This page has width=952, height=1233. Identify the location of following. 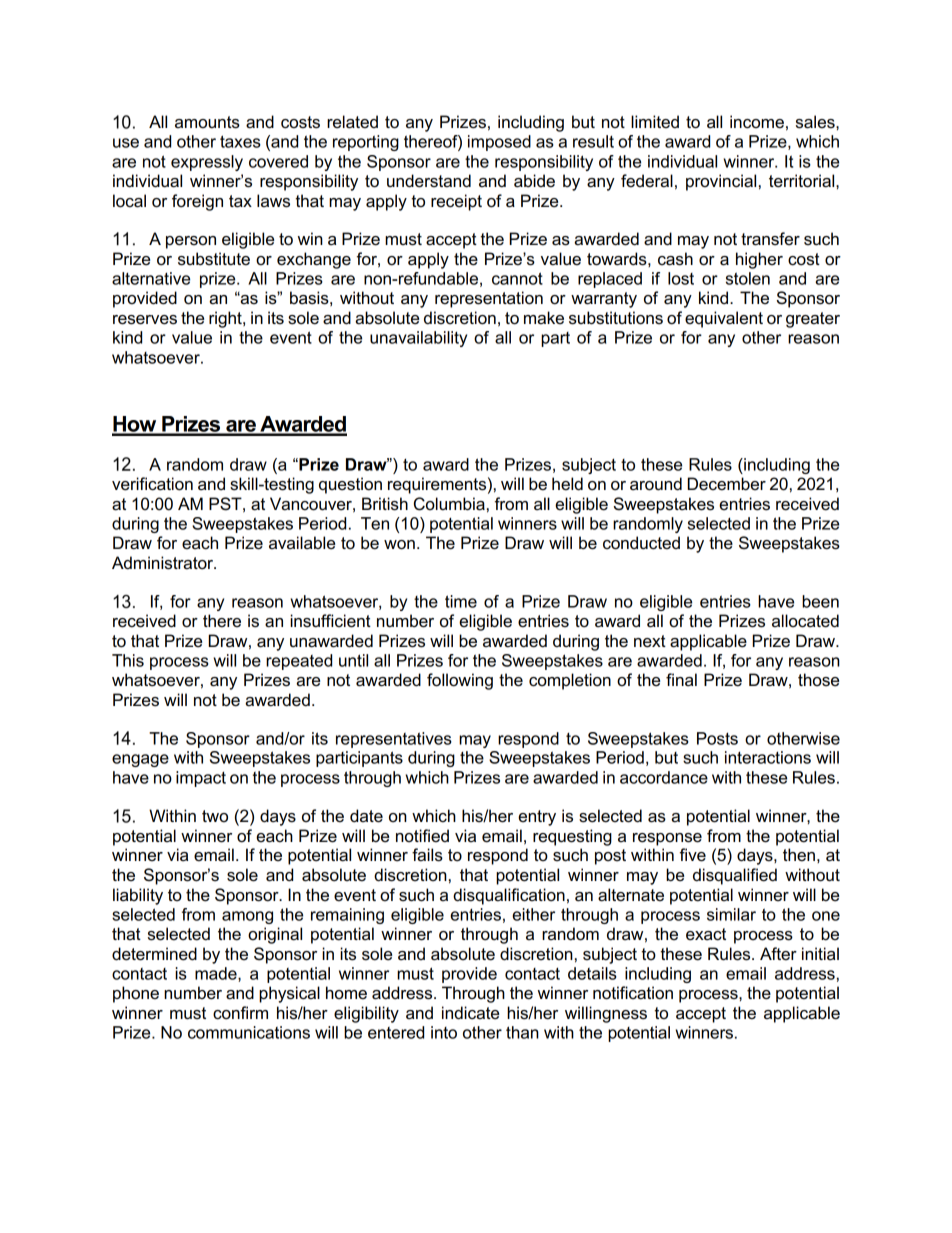
(460, 681).
